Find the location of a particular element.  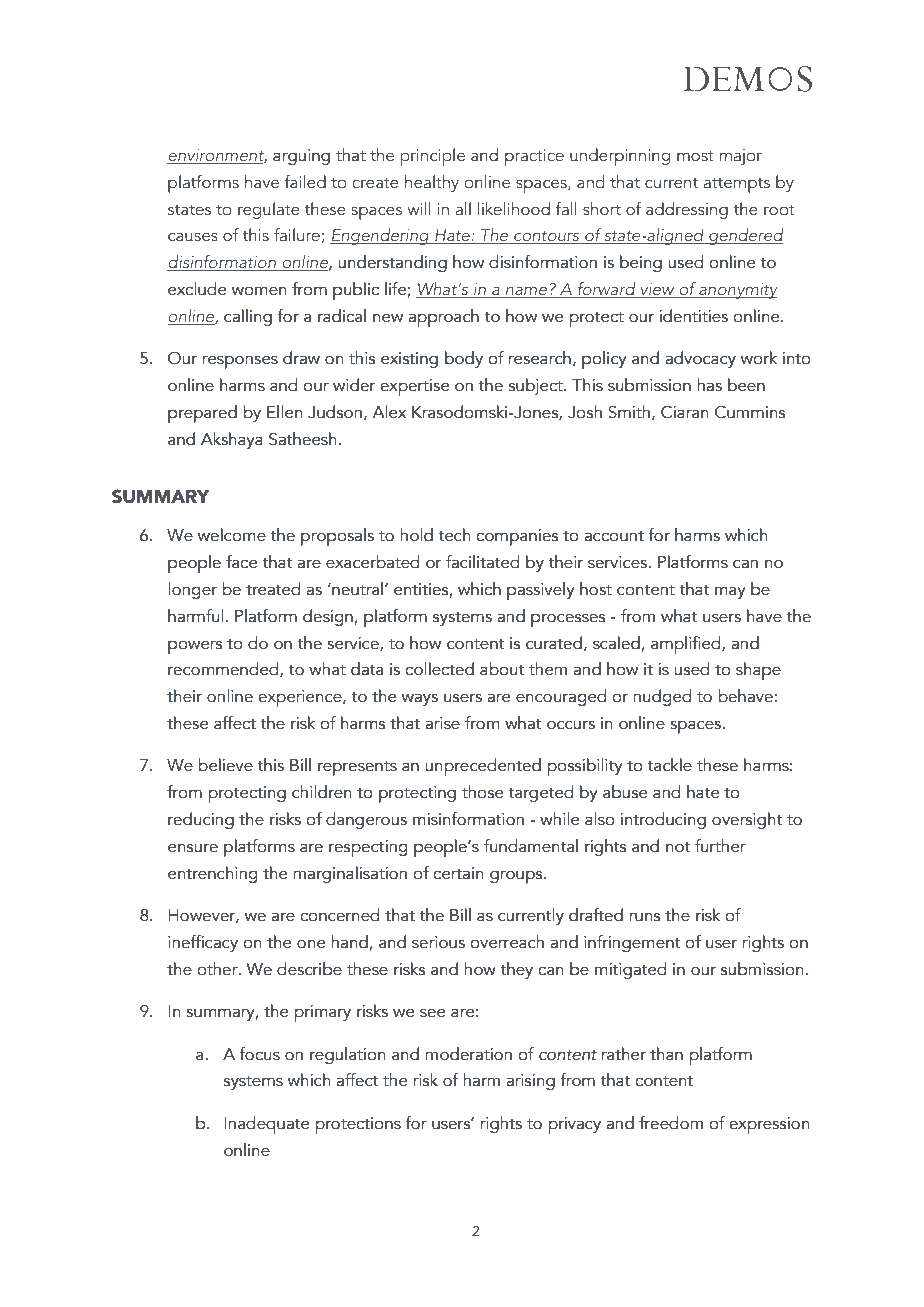

recommended is located at coordinates (224, 670).
